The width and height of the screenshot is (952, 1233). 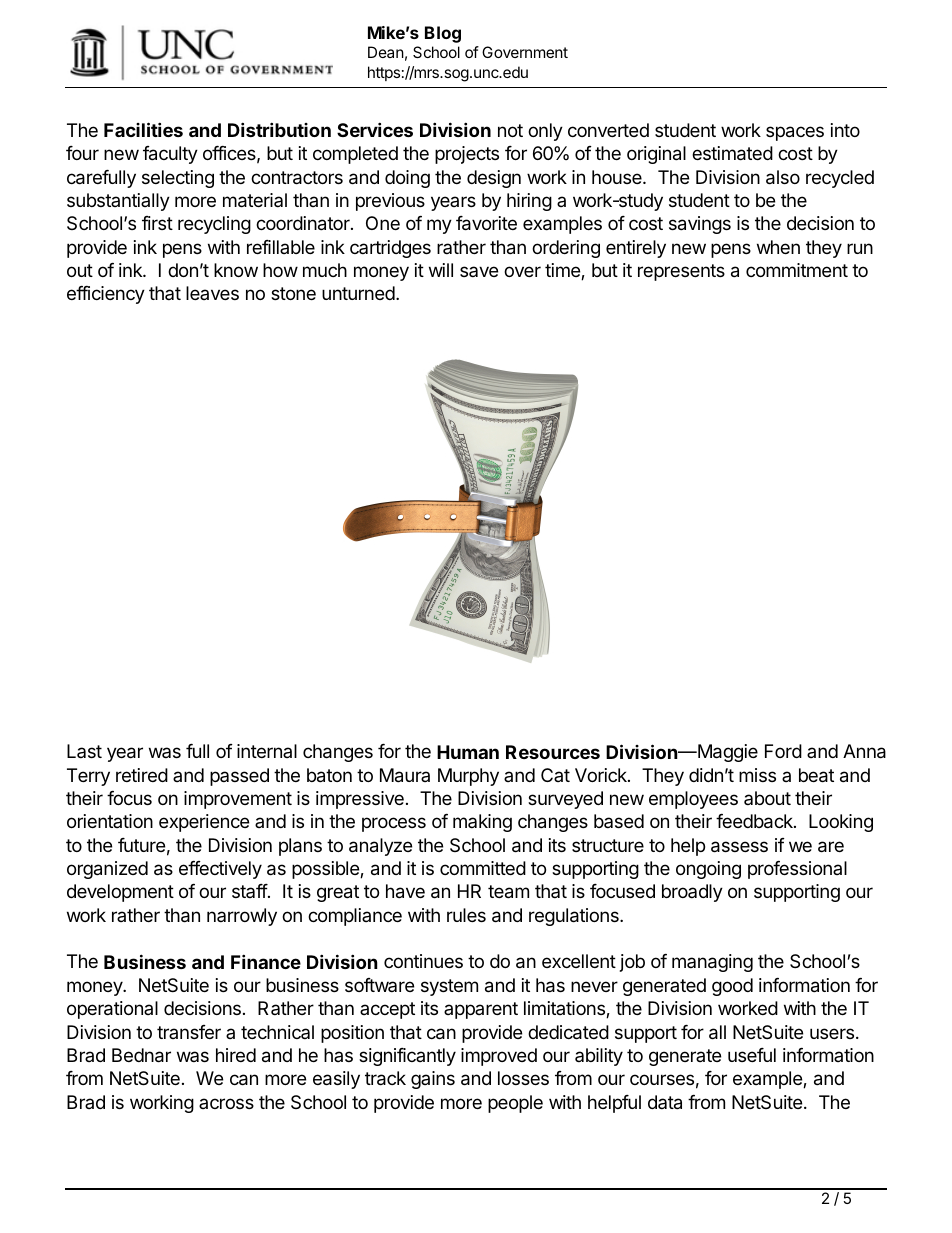 I want to click on improved, so click(x=499, y=1057).
